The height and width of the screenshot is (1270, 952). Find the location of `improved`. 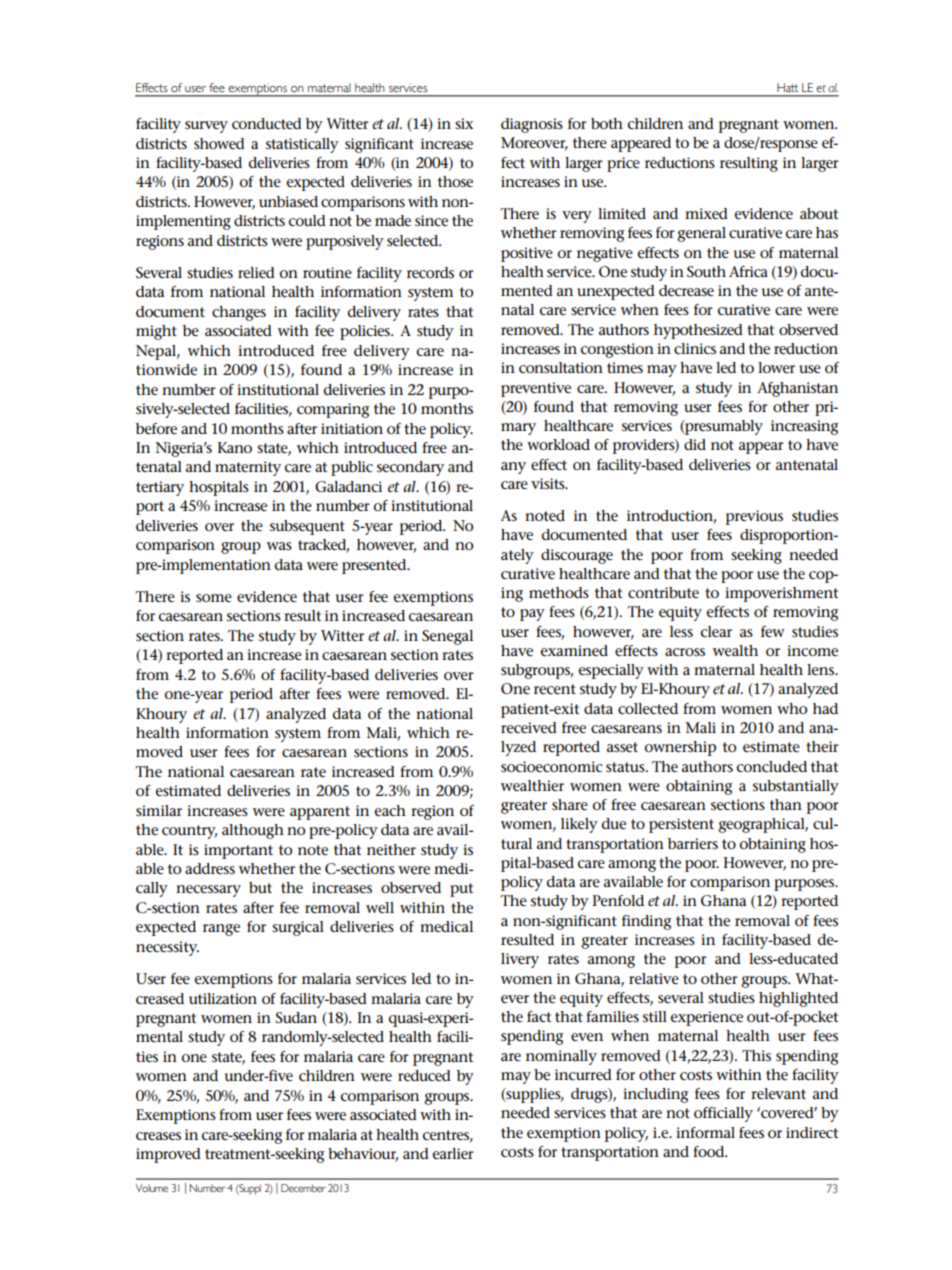

improved is located at coordinates (168, 1155).
